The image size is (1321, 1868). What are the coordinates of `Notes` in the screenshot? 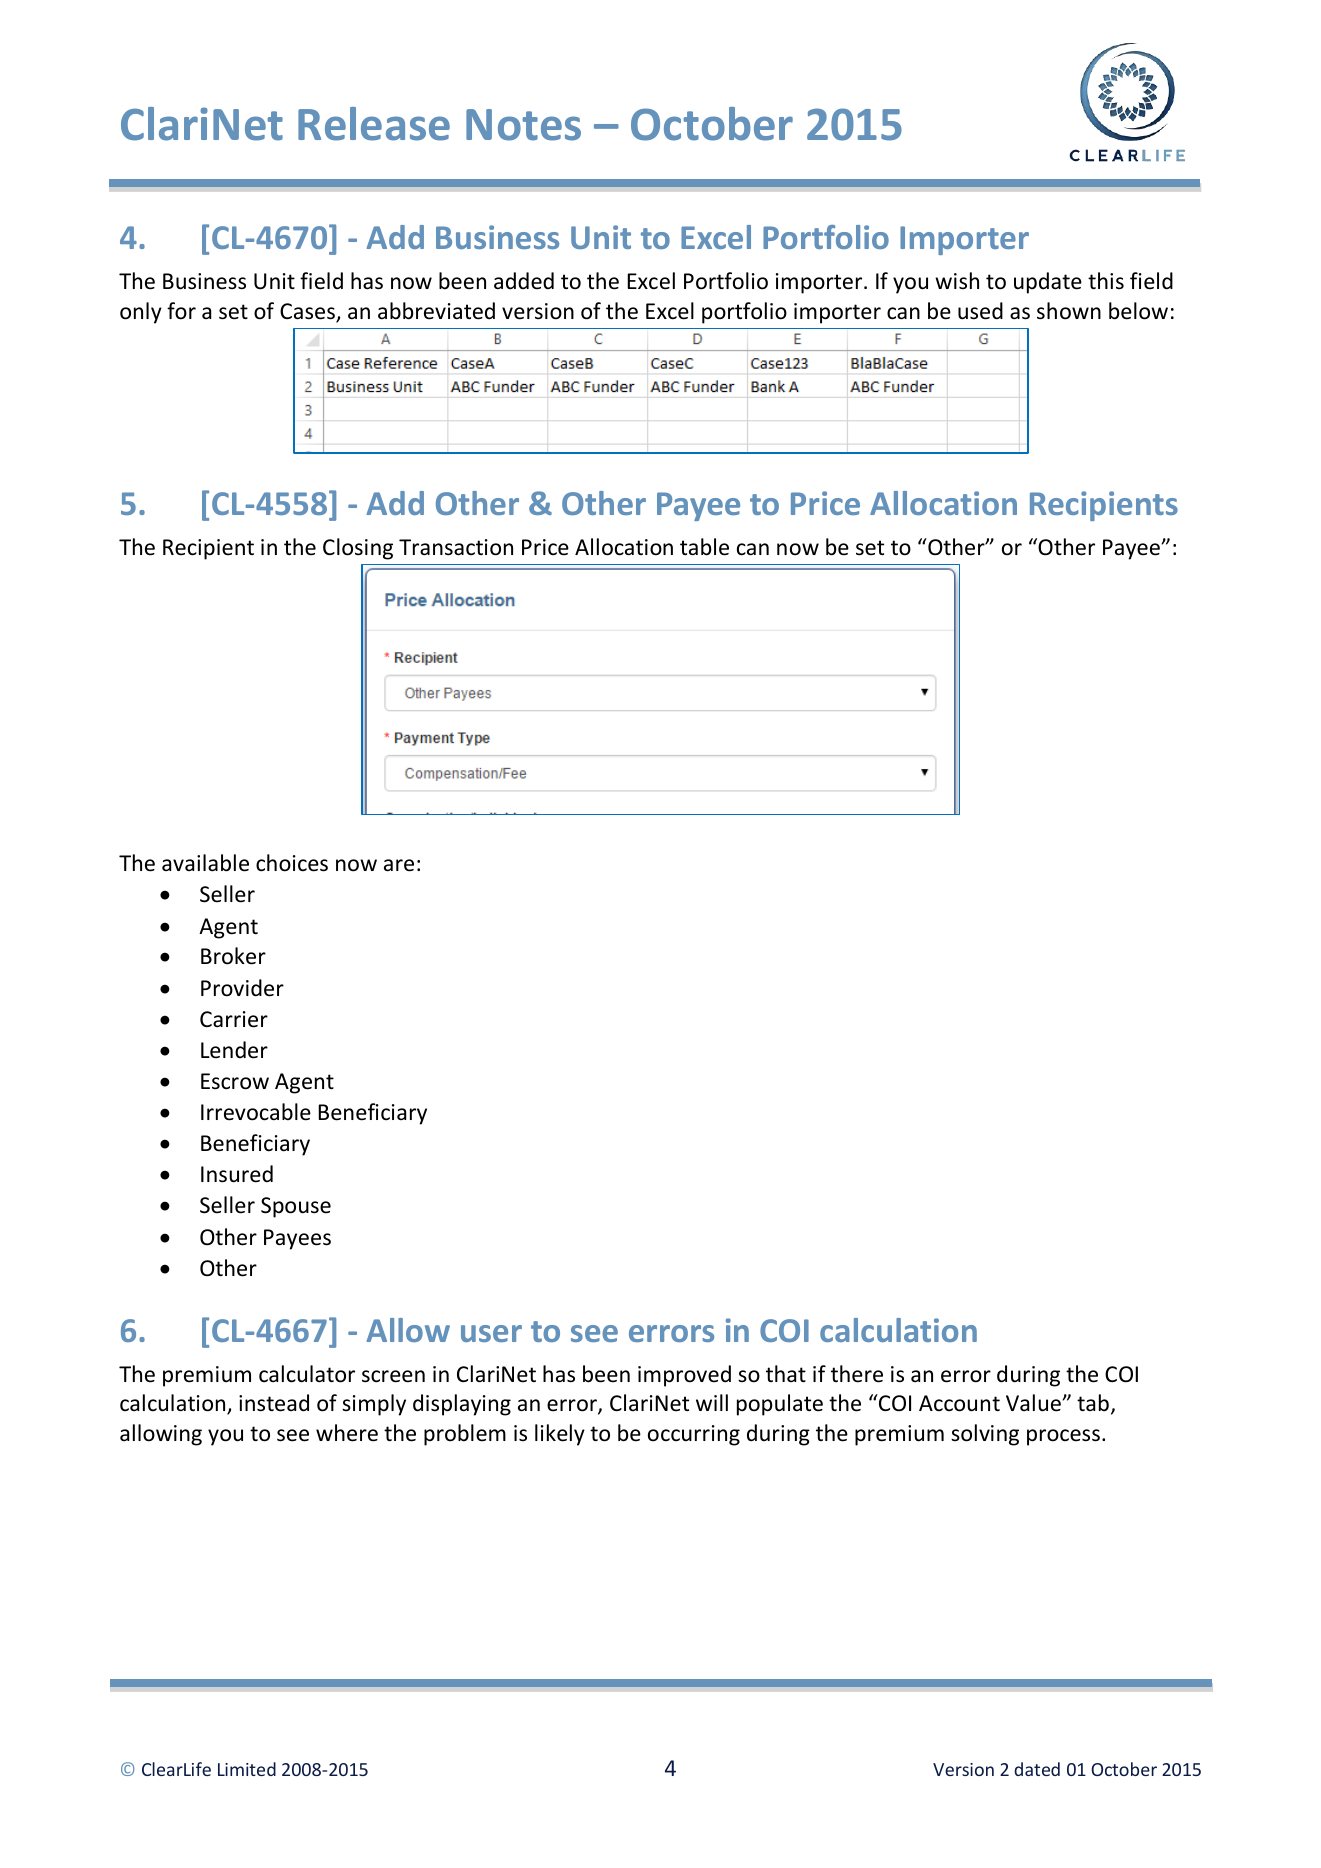 It's located at (523, 125).
